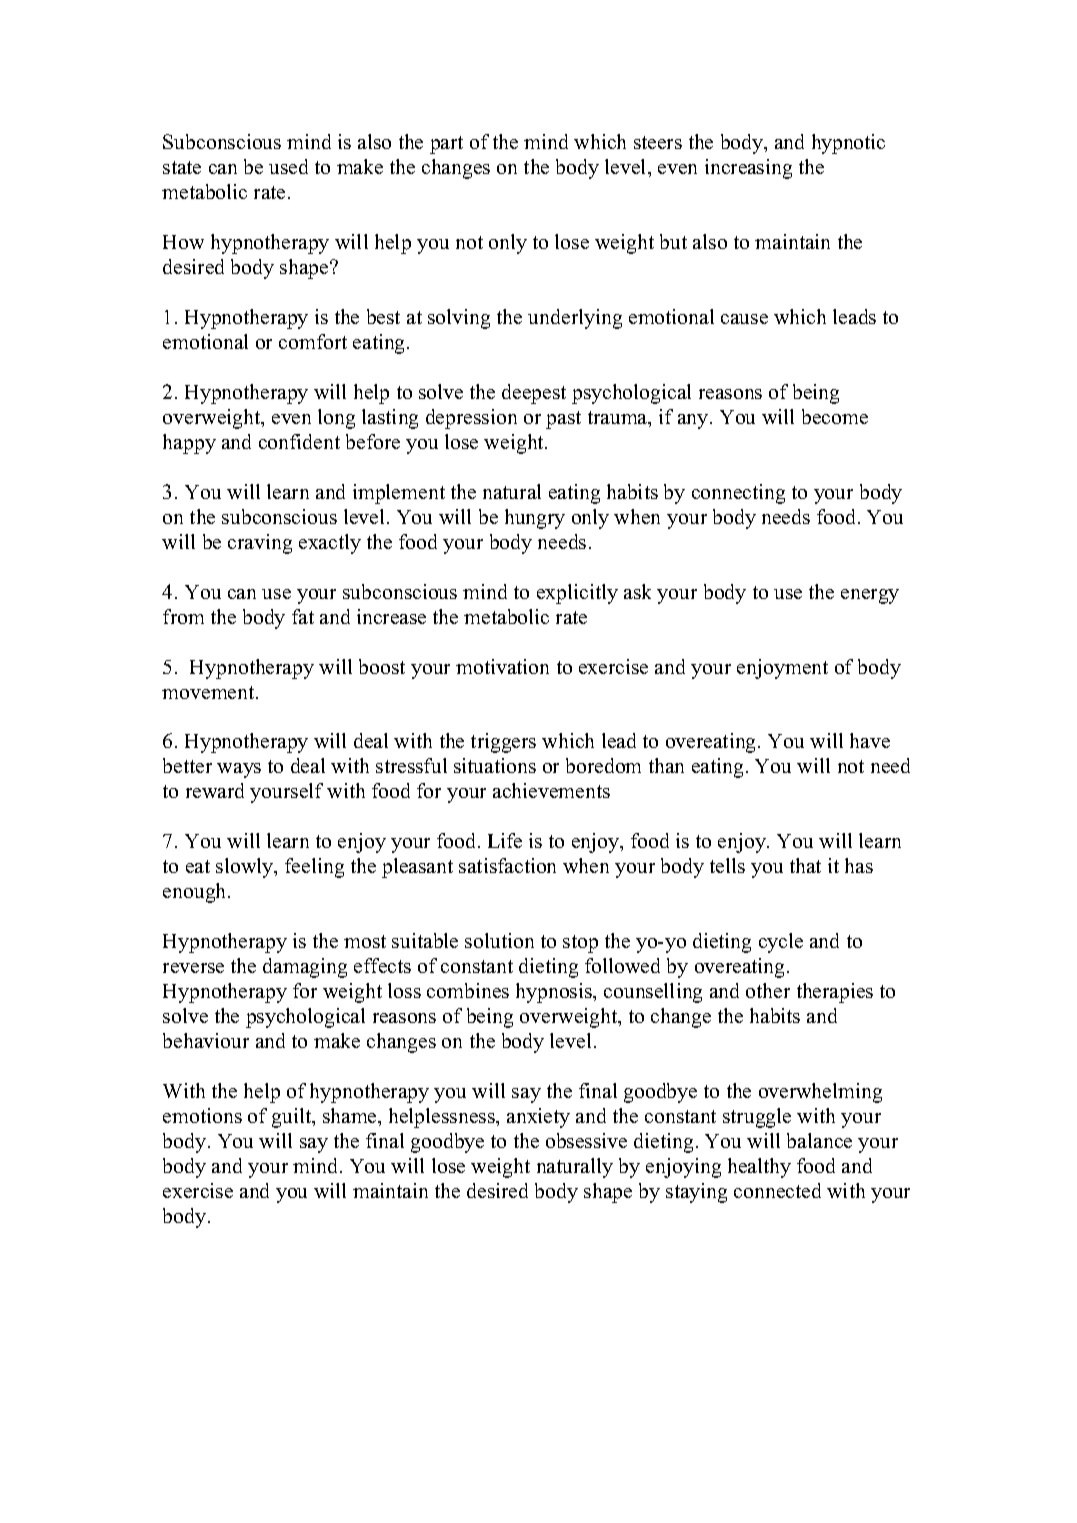  I want to click on healthy, so click(759, 1168).
